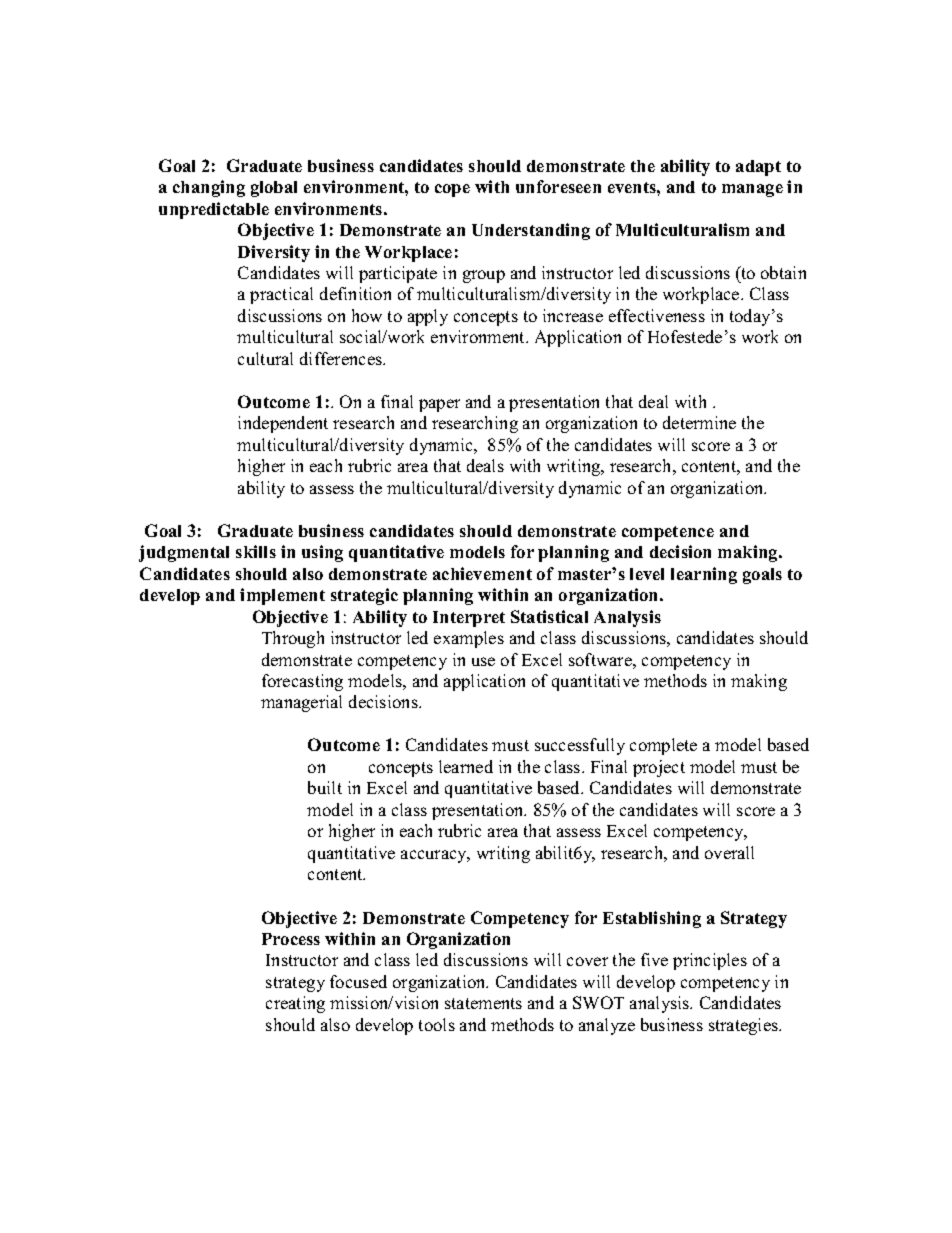 Image resolution: width=952 pixels, height=1233 pixels. I want to click on creating, so click(295, 1004).
